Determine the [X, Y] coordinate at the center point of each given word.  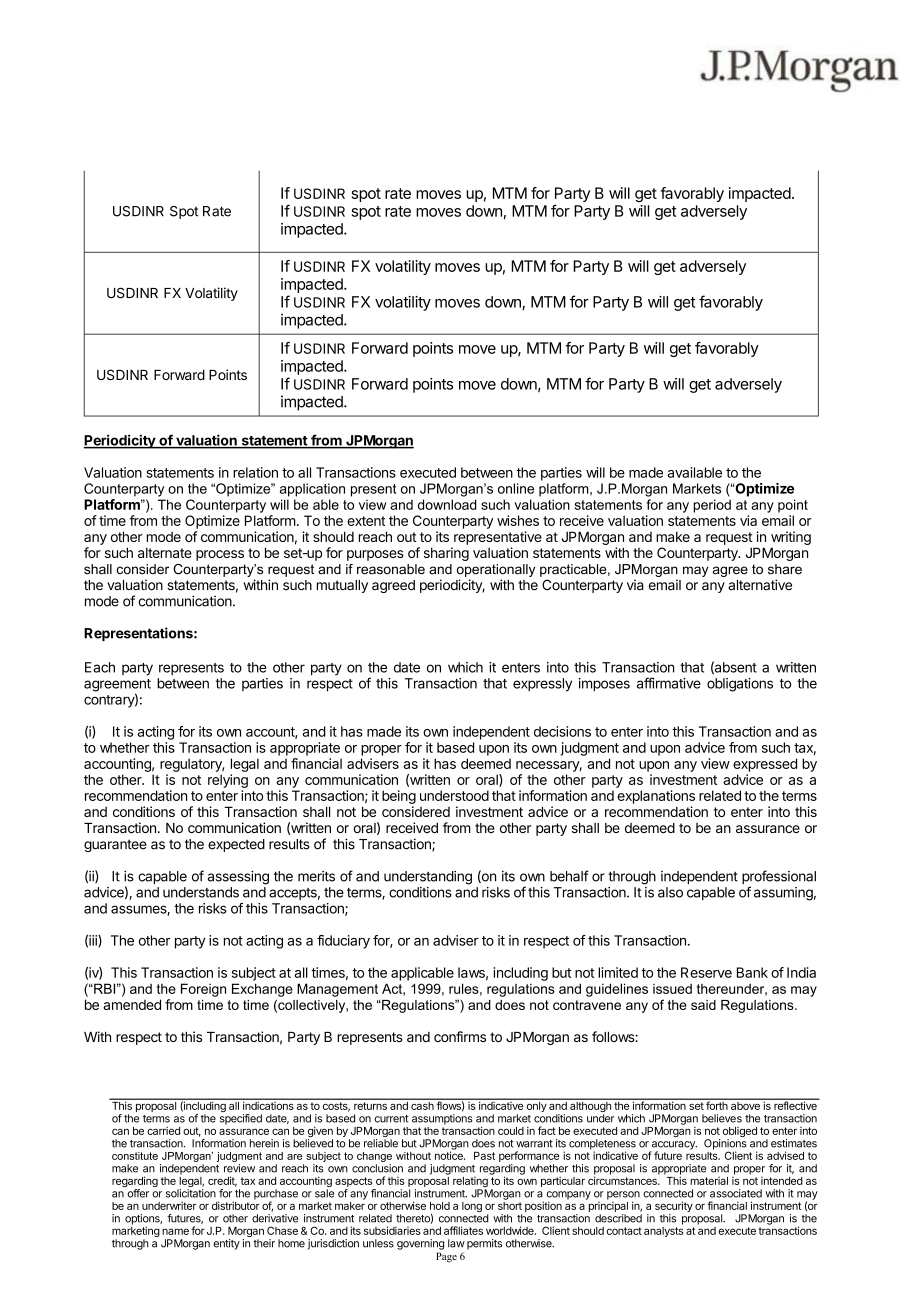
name [175, 1231]
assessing [238, 878]
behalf [569, 876]
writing [791, 538]
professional [779, 878]
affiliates [463, 1230]
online [516, 488]
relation [255, 472]
